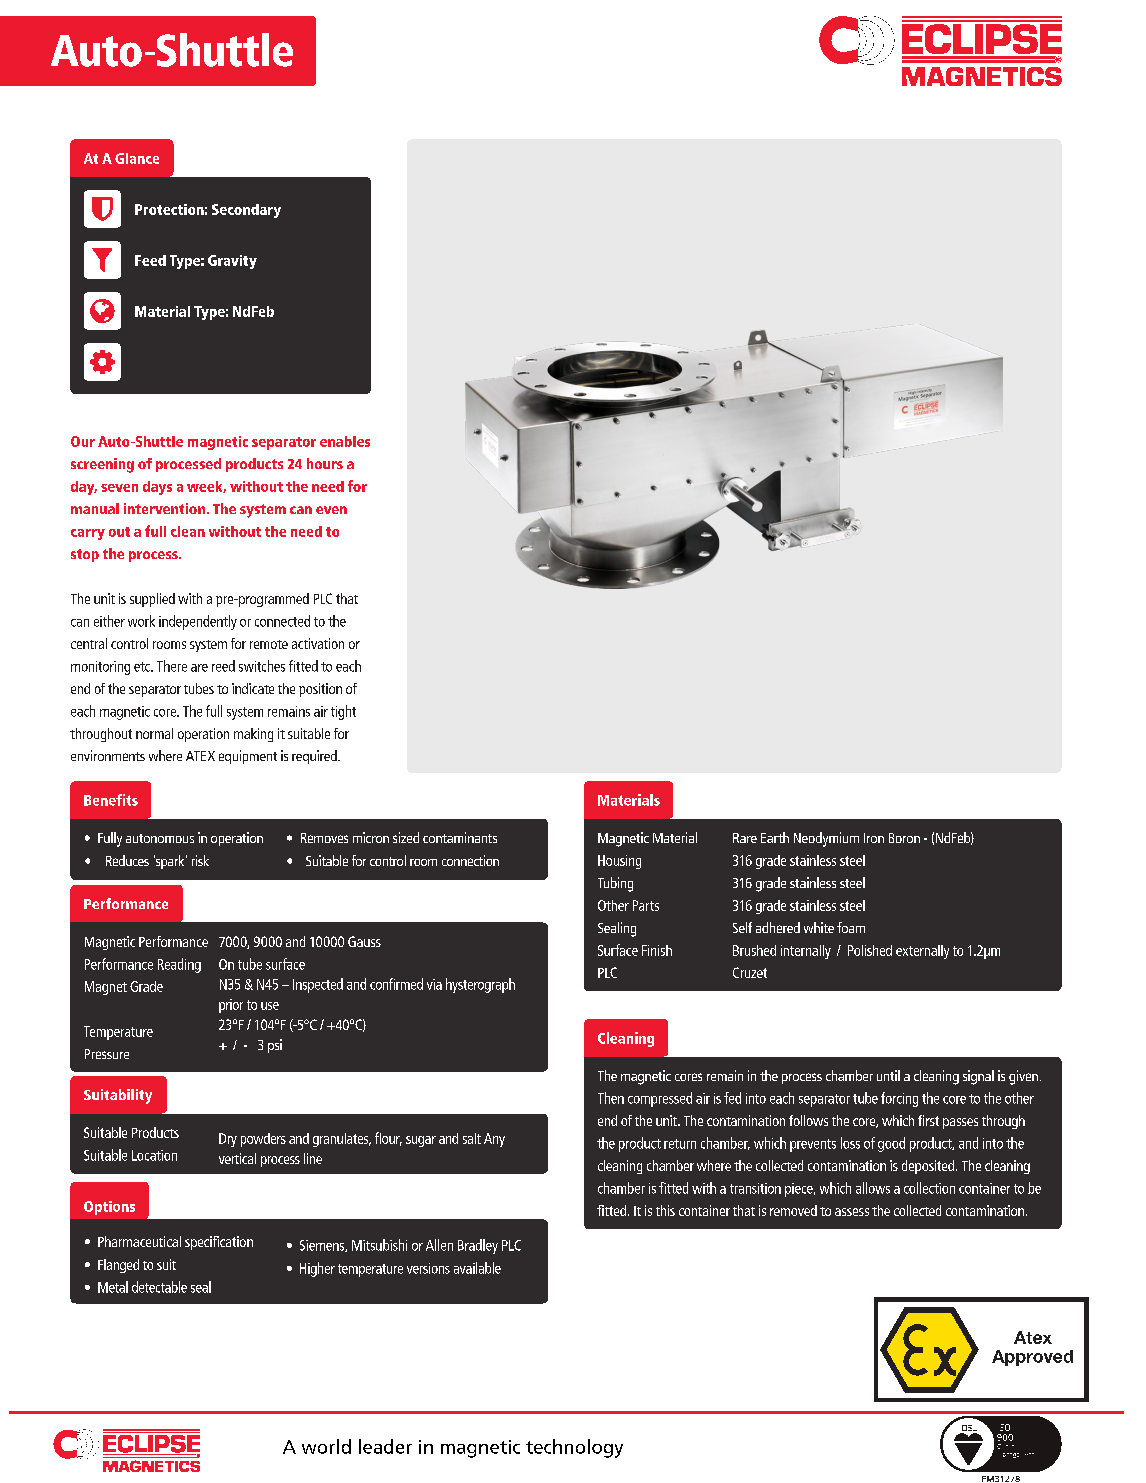 The image size is (1146, 1483). Describe the element at coordinates (200, 860) in the image. I see `risk` at that location.
